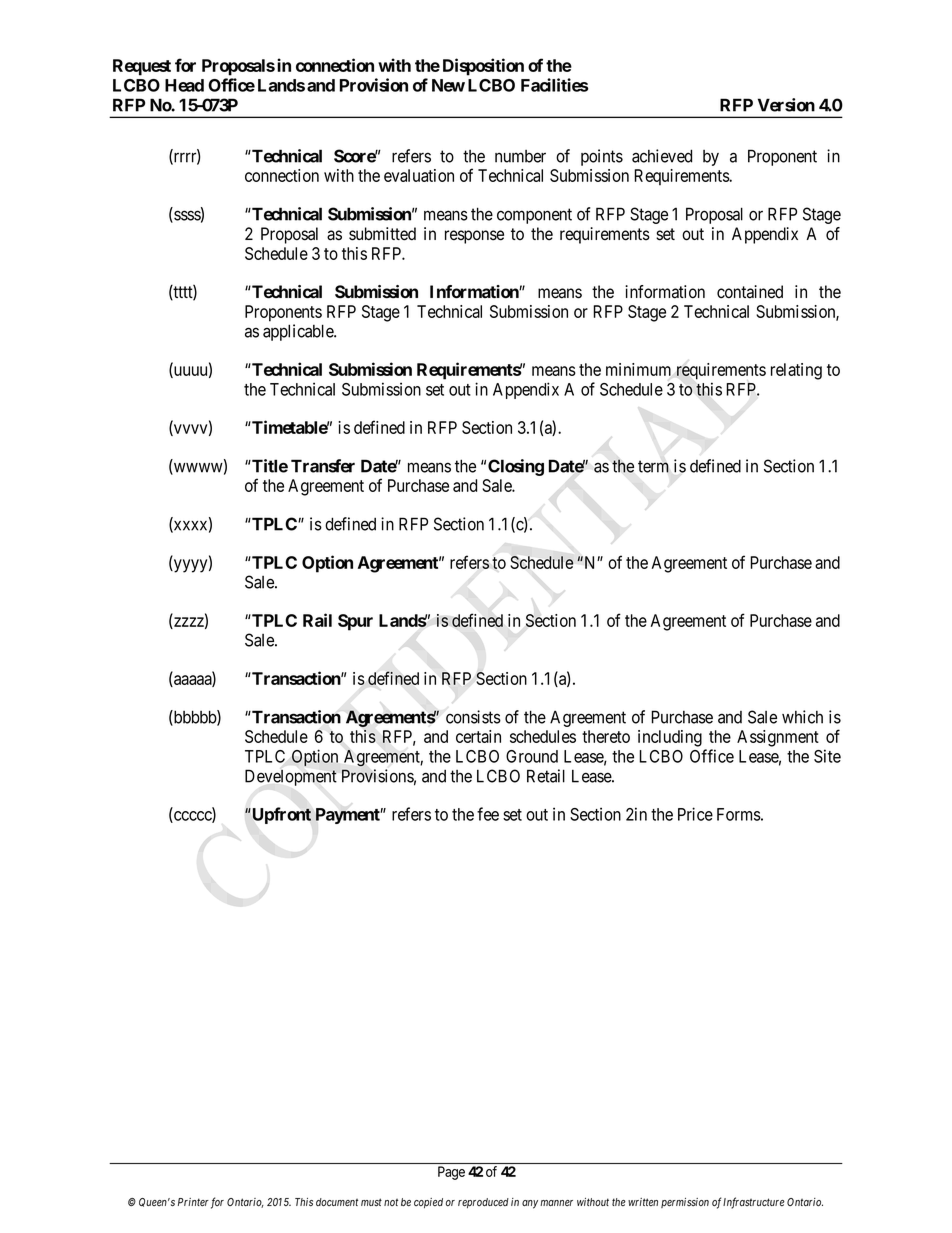 This screenshot has width=952, height=1233. What do you see at coordinates (802, 717) in the screenshot?
I see `which` at bounding box center [802, 717].
